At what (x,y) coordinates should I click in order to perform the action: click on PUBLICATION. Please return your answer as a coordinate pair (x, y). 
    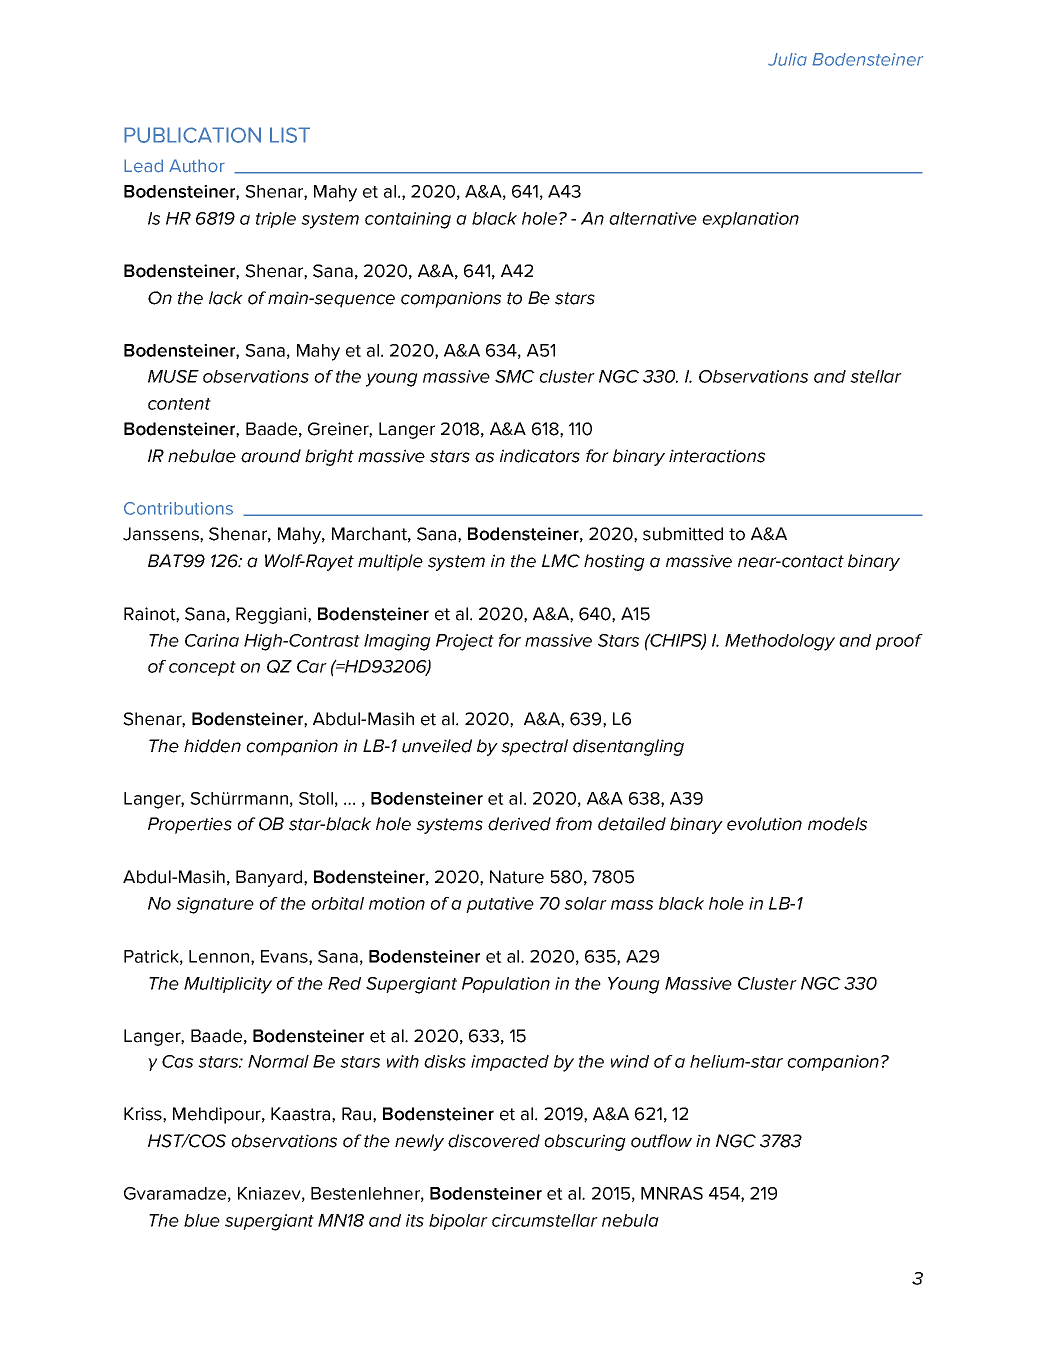
    Looking at the image, I should click on (192, 135).
